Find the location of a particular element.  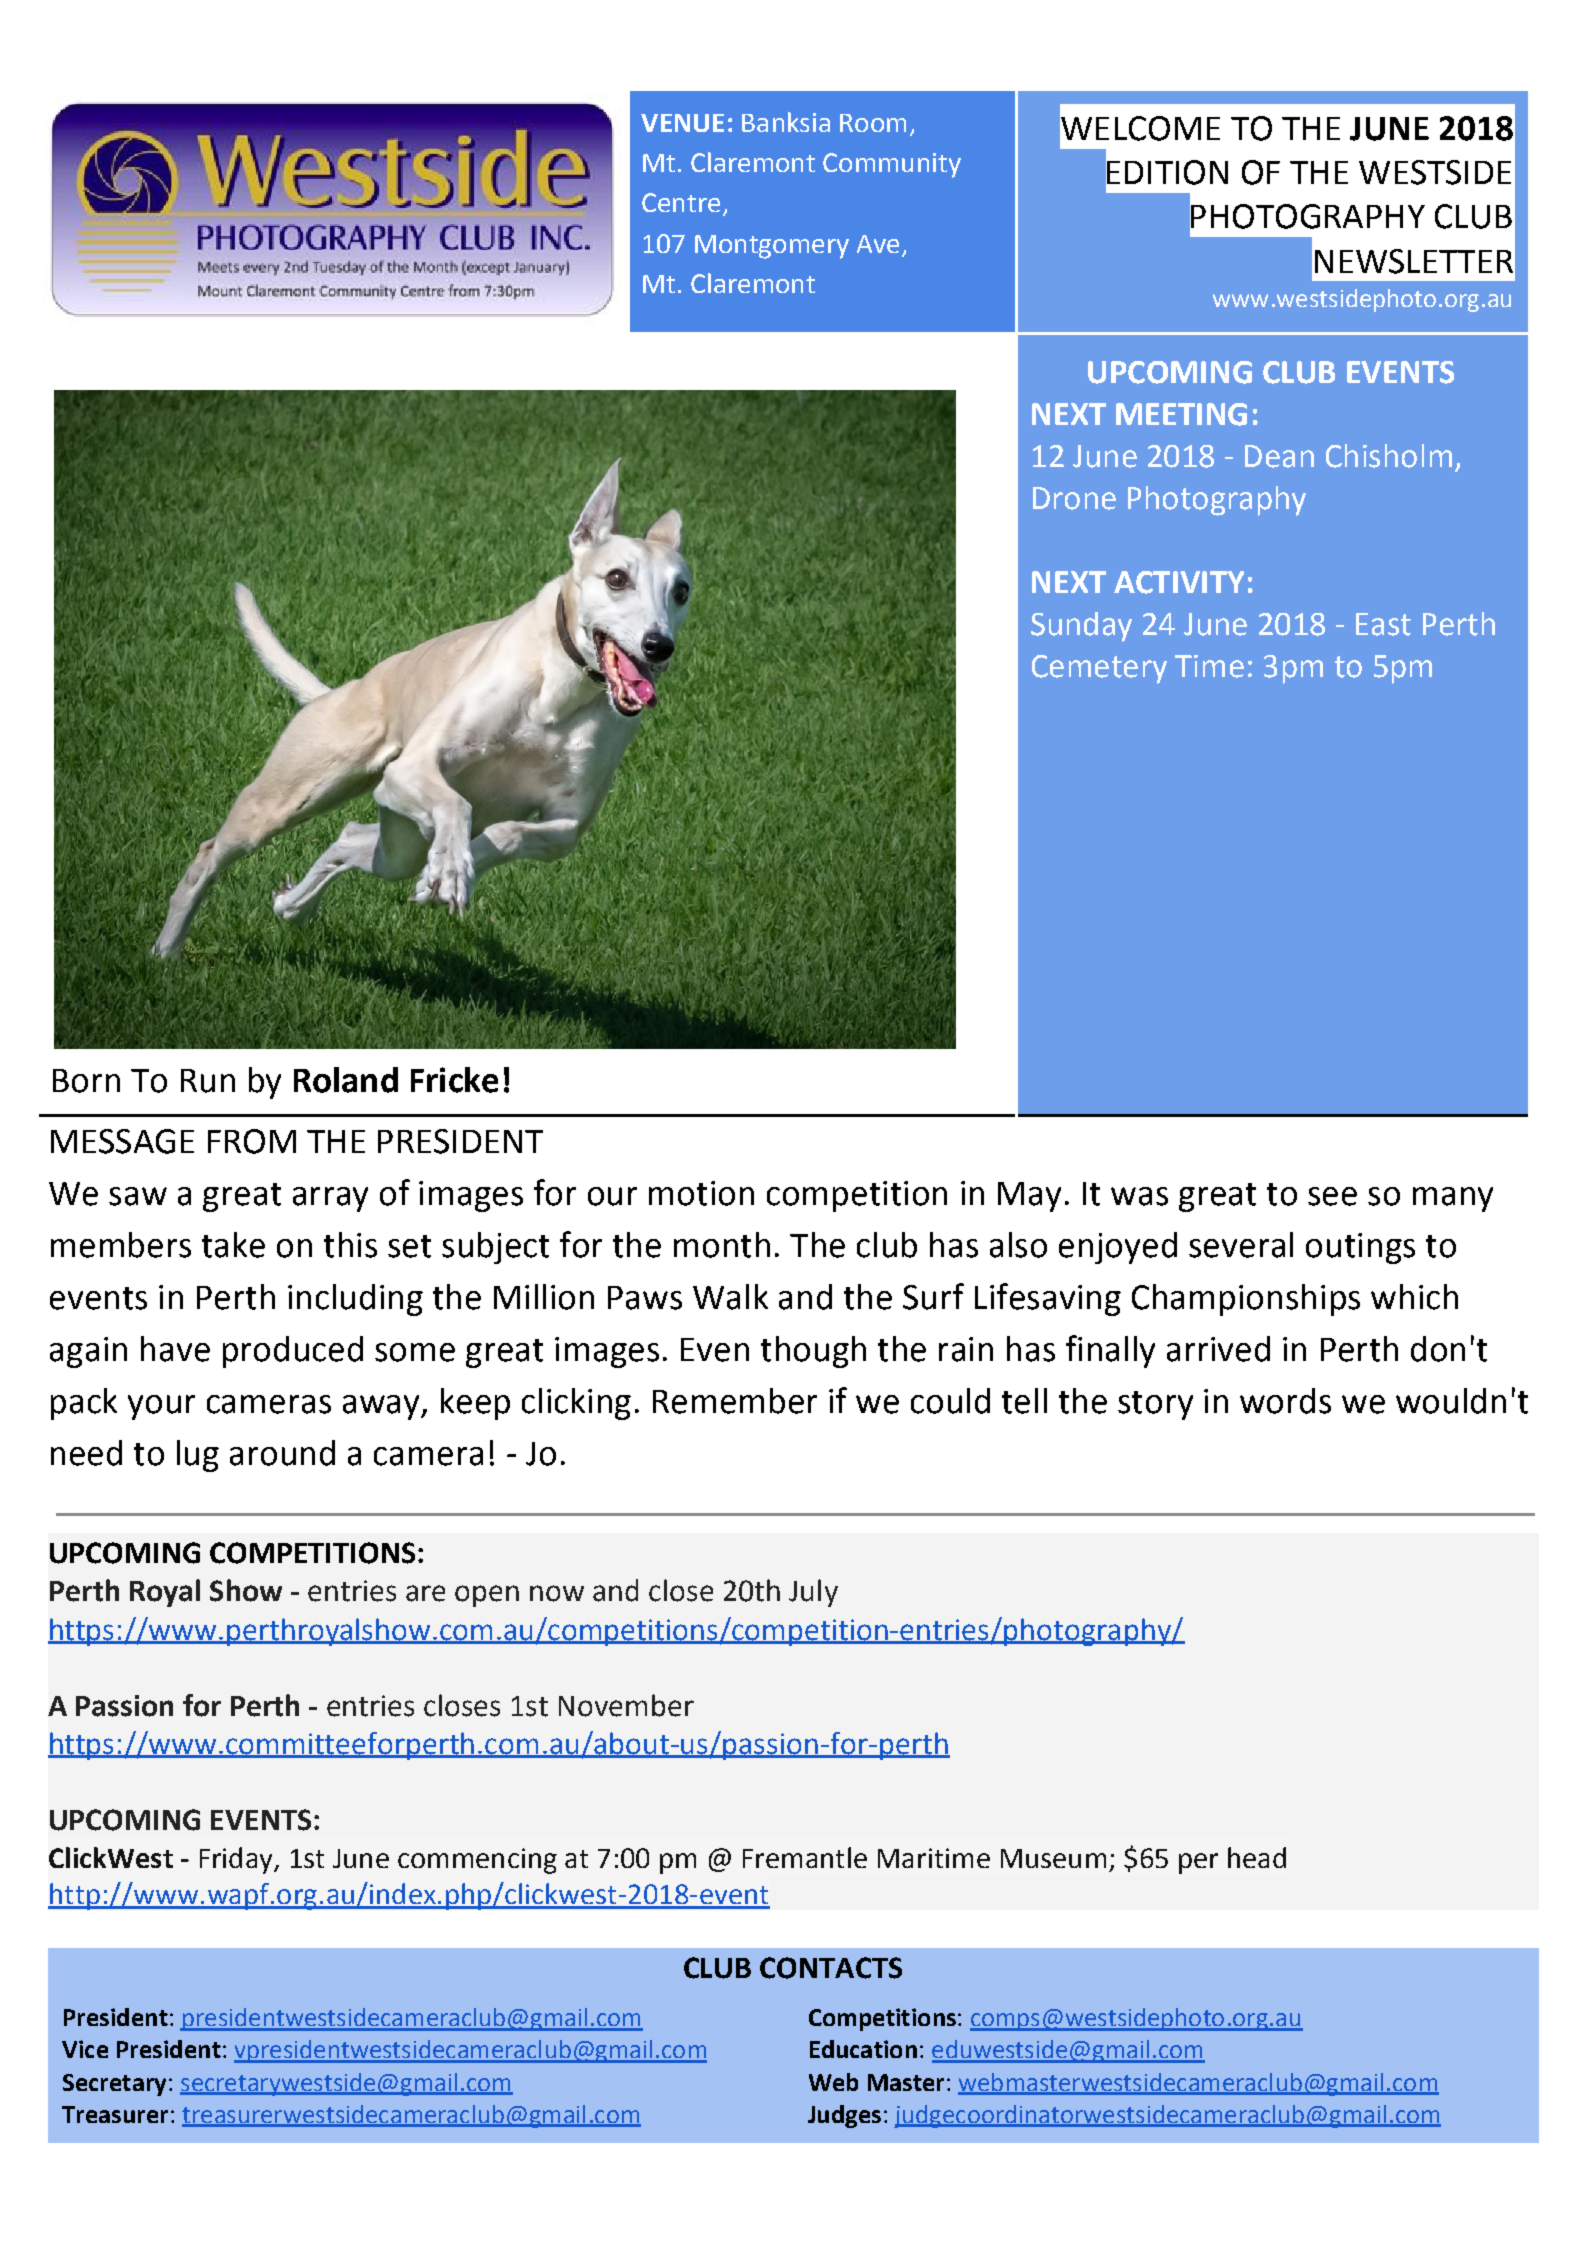

words is located at coordinates (1285, 1401).
